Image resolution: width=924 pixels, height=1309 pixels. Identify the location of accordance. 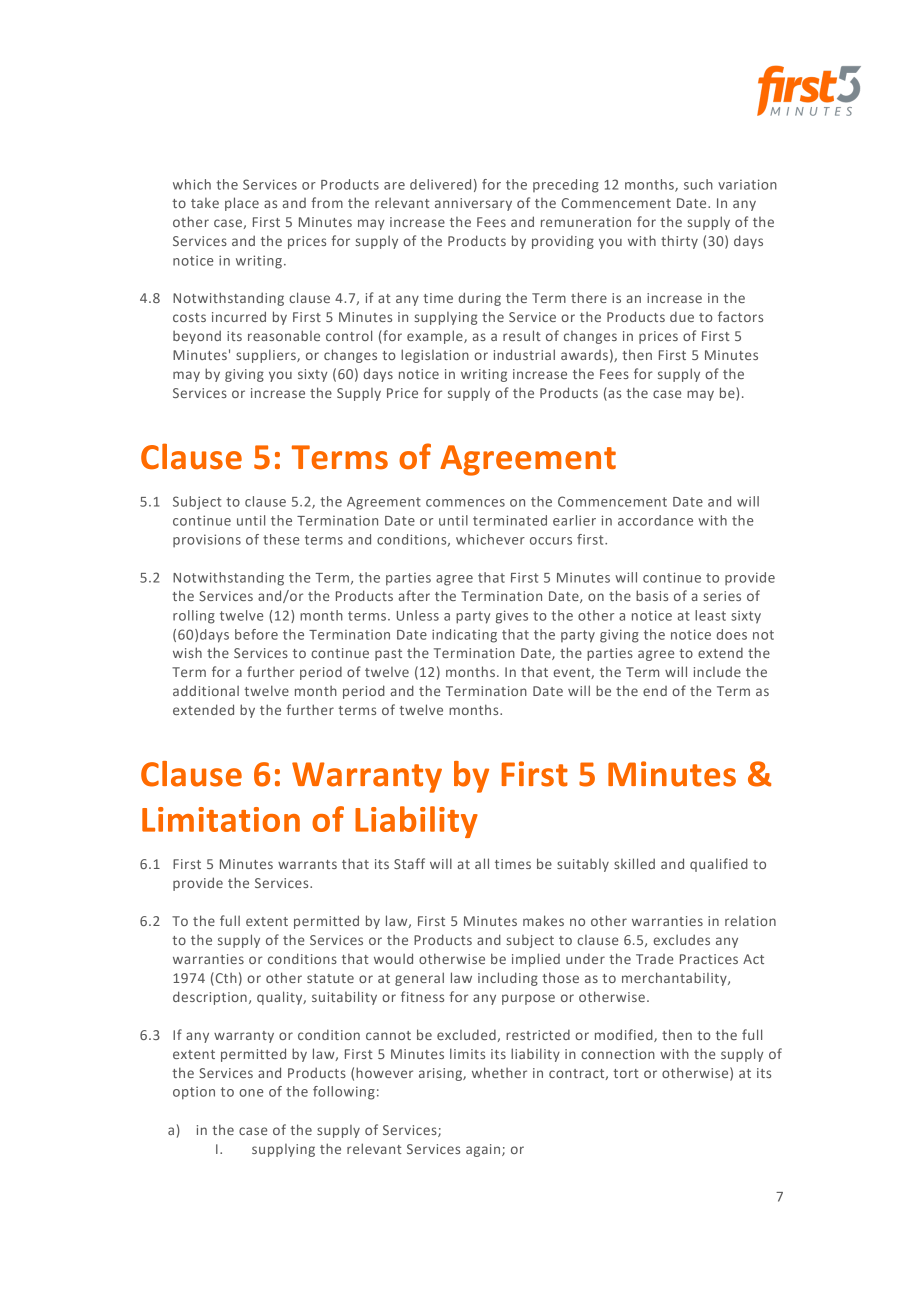
(655, 520).
